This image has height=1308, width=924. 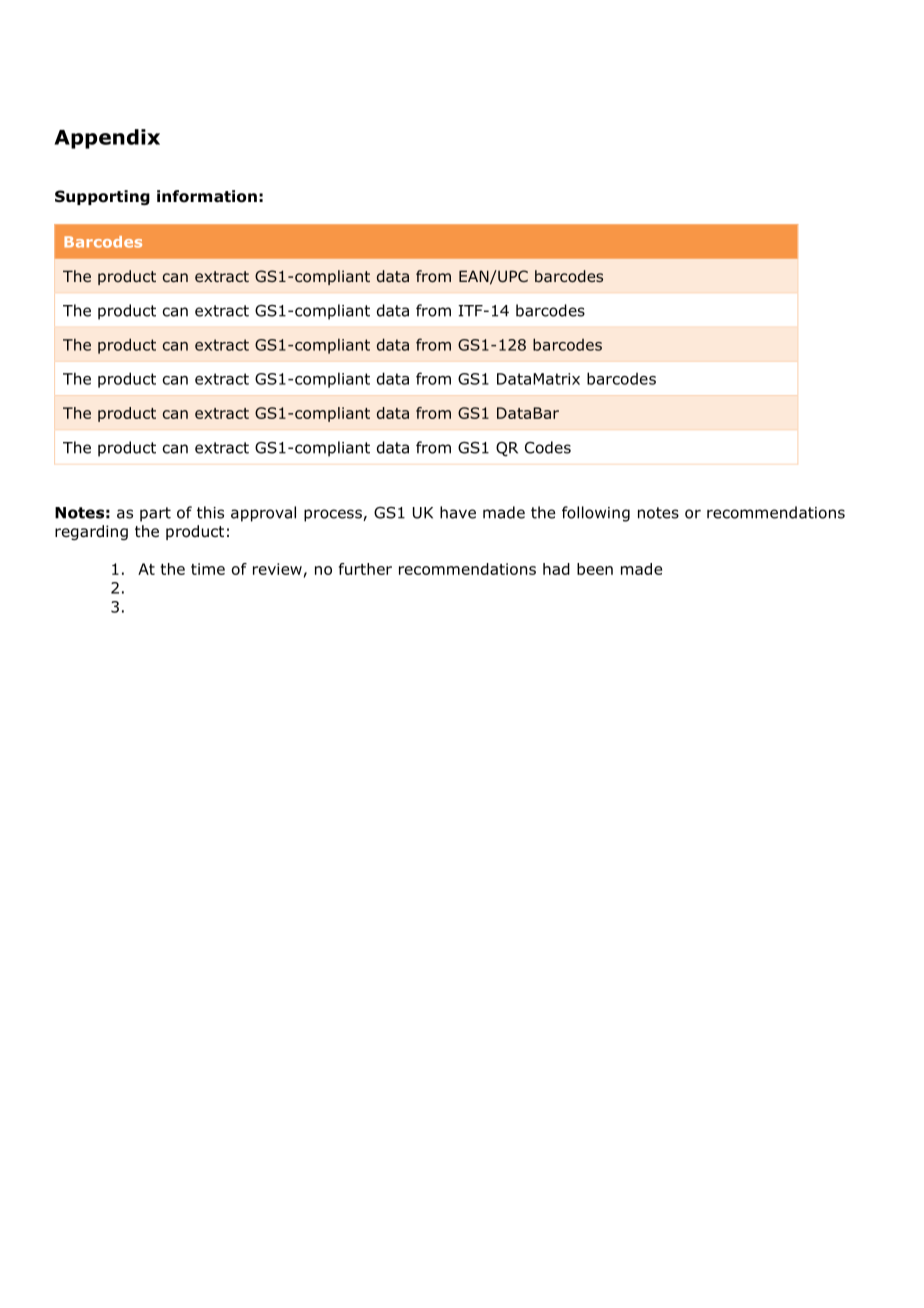 What do you see at coordinates (596, 514) in the image?
I see `following` at bounding box center [596, 514].
